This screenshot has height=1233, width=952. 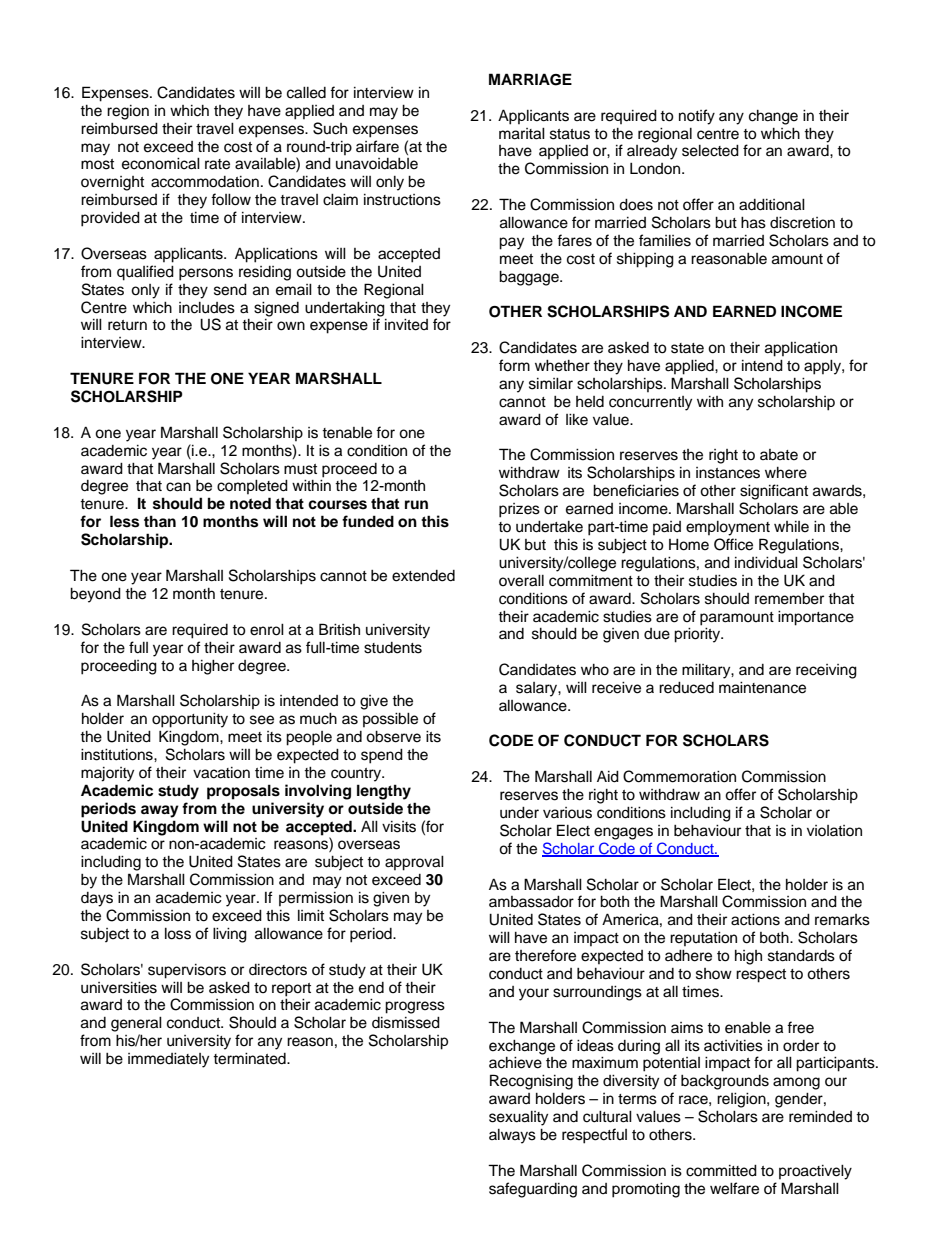 What do you see at coordinates (697, 117) in the screenshot?
I see `notify` at bounding box center [697, 117].
